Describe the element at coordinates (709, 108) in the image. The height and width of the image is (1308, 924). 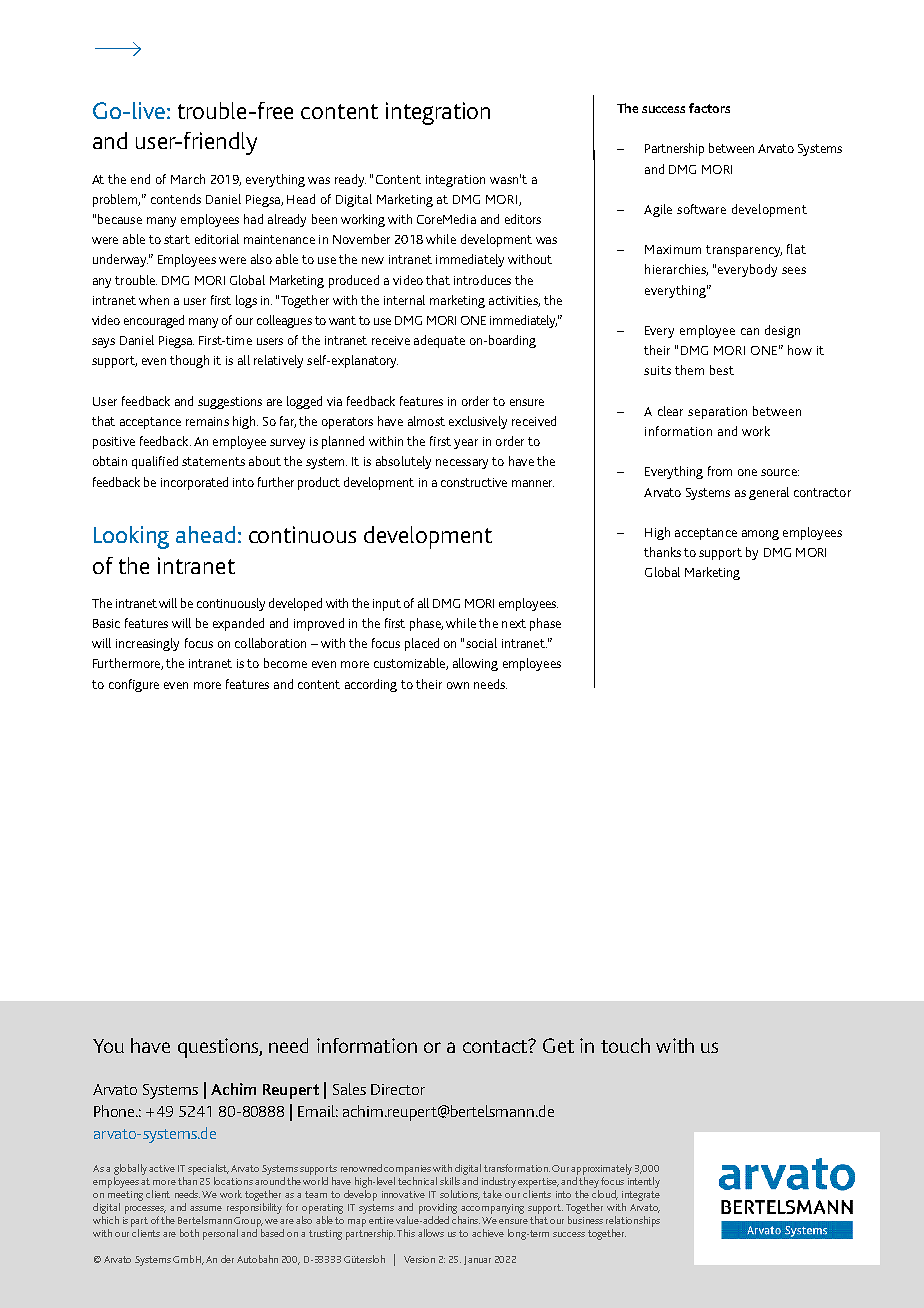
I see `factors` at that location.
